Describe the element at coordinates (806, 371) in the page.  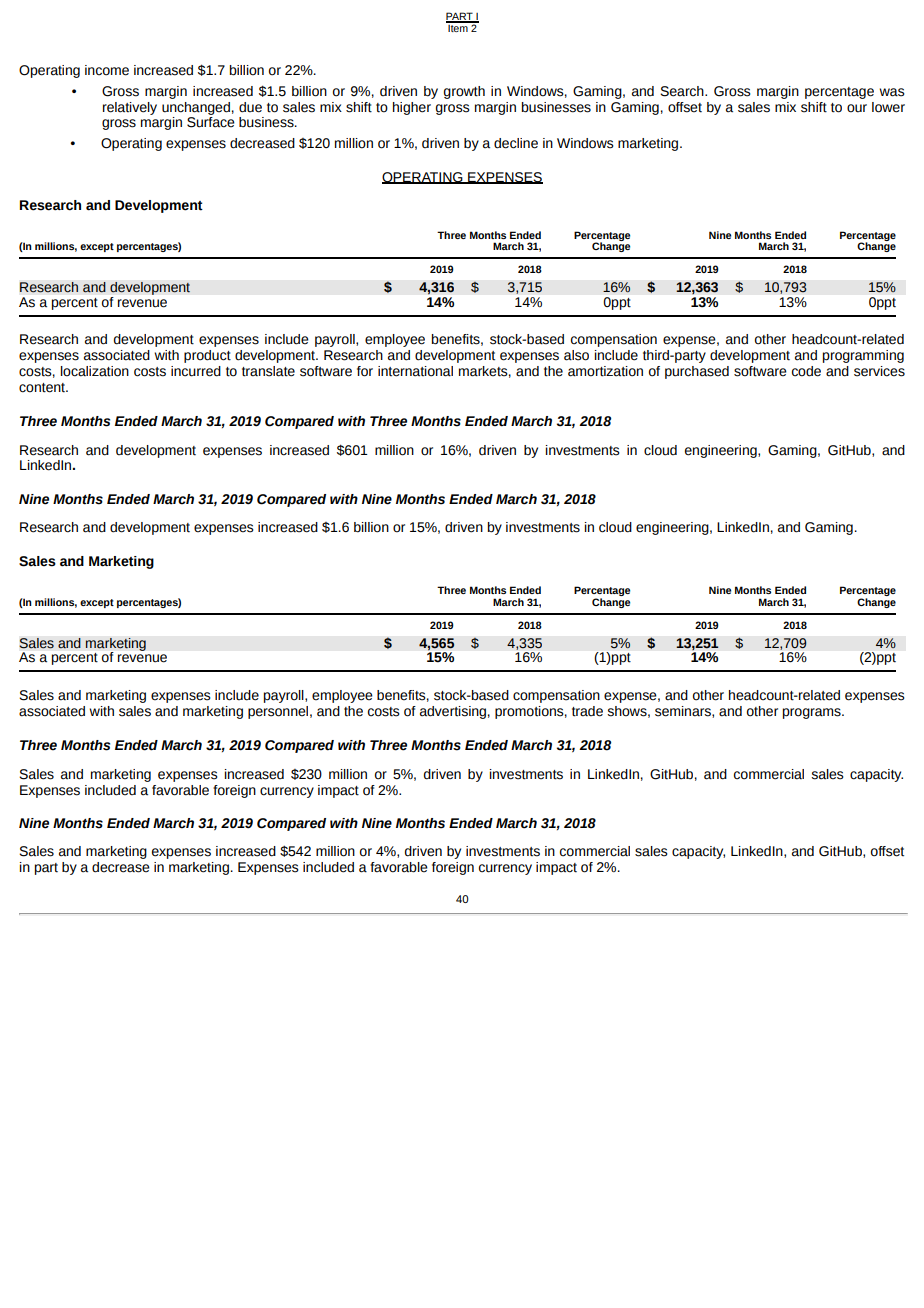
I see `code` at that location.
